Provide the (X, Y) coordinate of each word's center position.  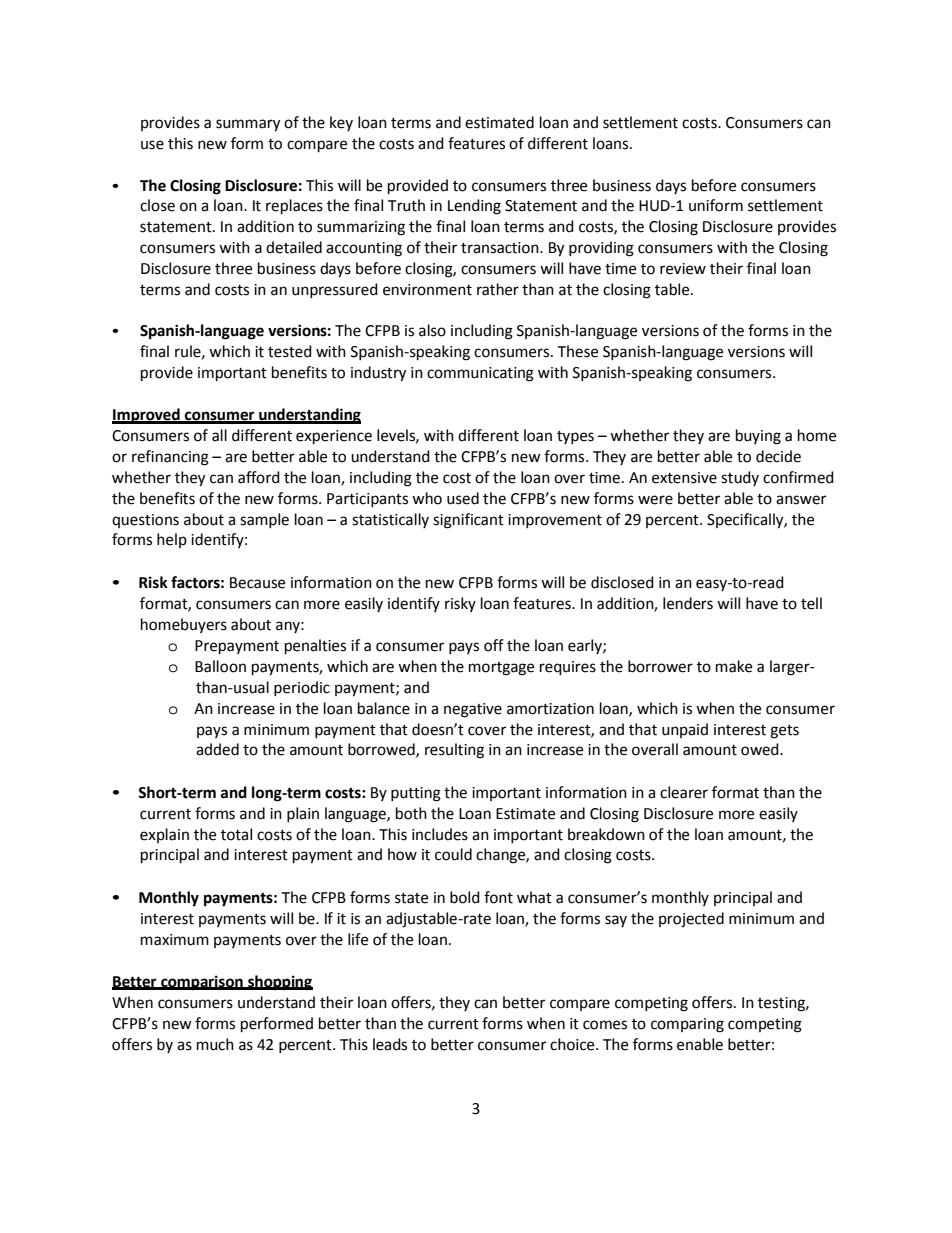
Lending (474, 207)
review (683, 269)
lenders (688, 603)
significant (468, 521)
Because (257, 583)
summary (248, 125)
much (215, 1044)
